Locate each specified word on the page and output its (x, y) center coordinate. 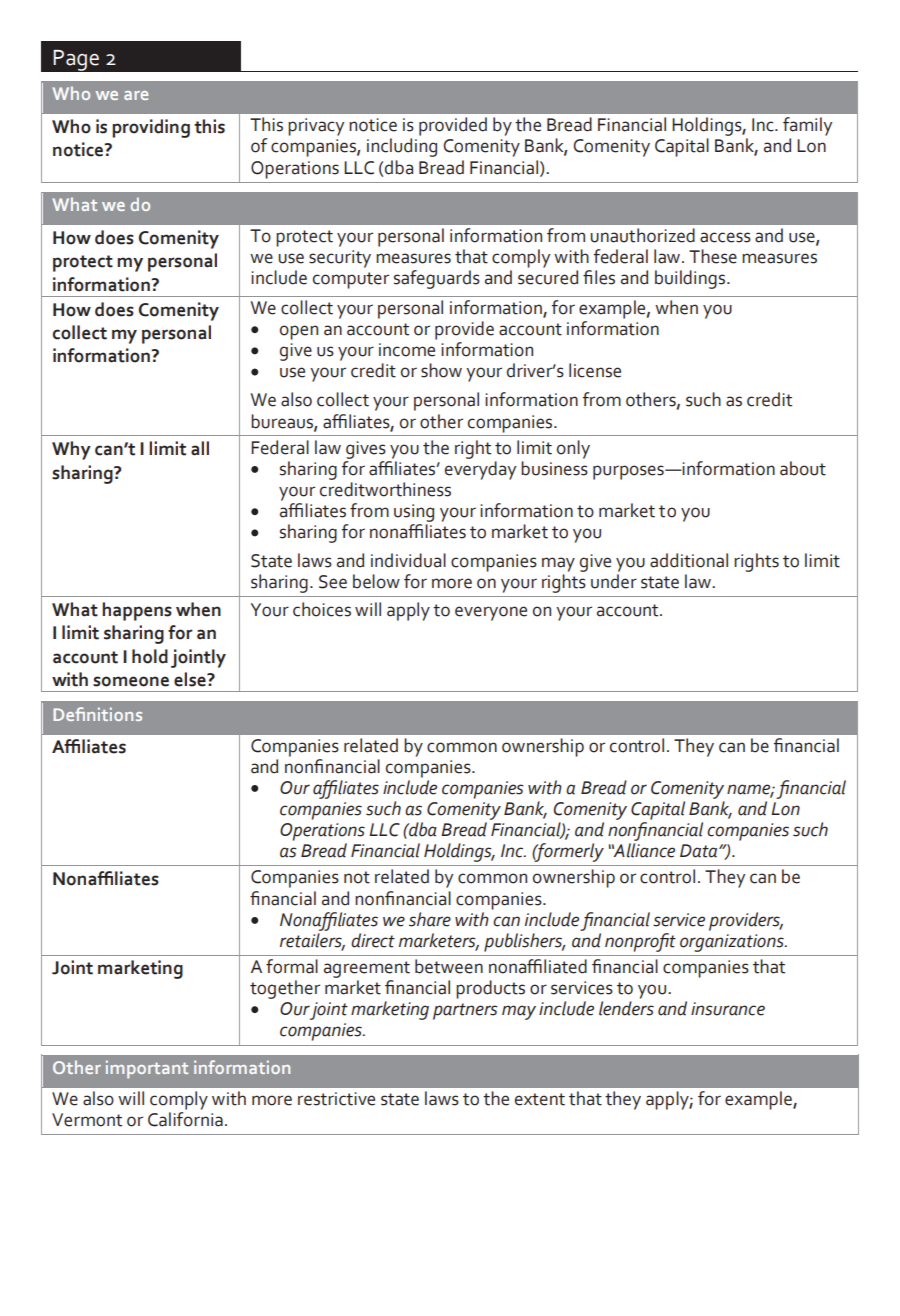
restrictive (336, 1099)
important (147, 1069)
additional (689, 560)
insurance (728, 1009)
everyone (491, 613)
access (725, 237)
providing (151, 128)
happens (137, 611)
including (402, 147)
